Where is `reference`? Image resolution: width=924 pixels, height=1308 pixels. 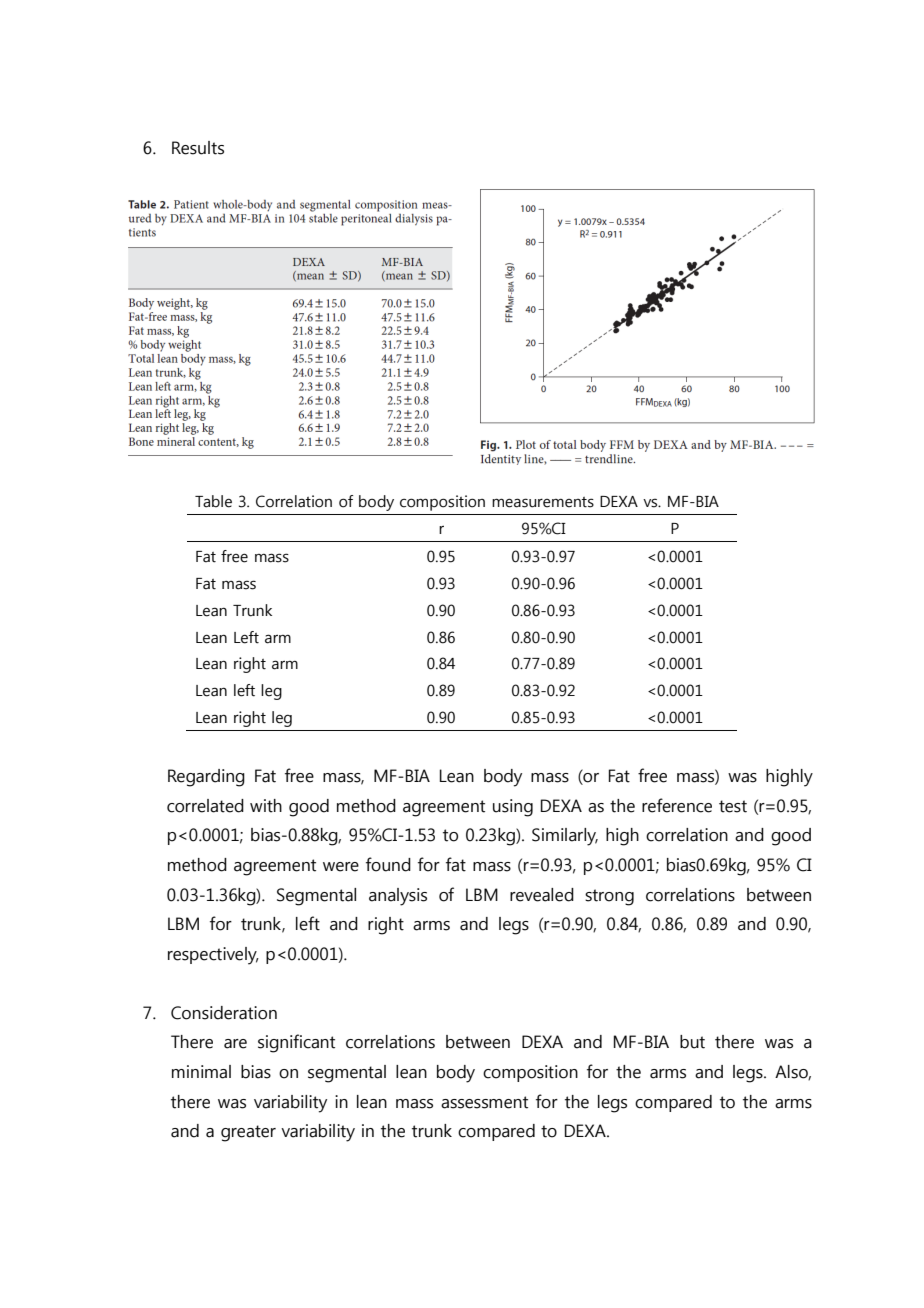
reference is located at coordinates (677, 805).
